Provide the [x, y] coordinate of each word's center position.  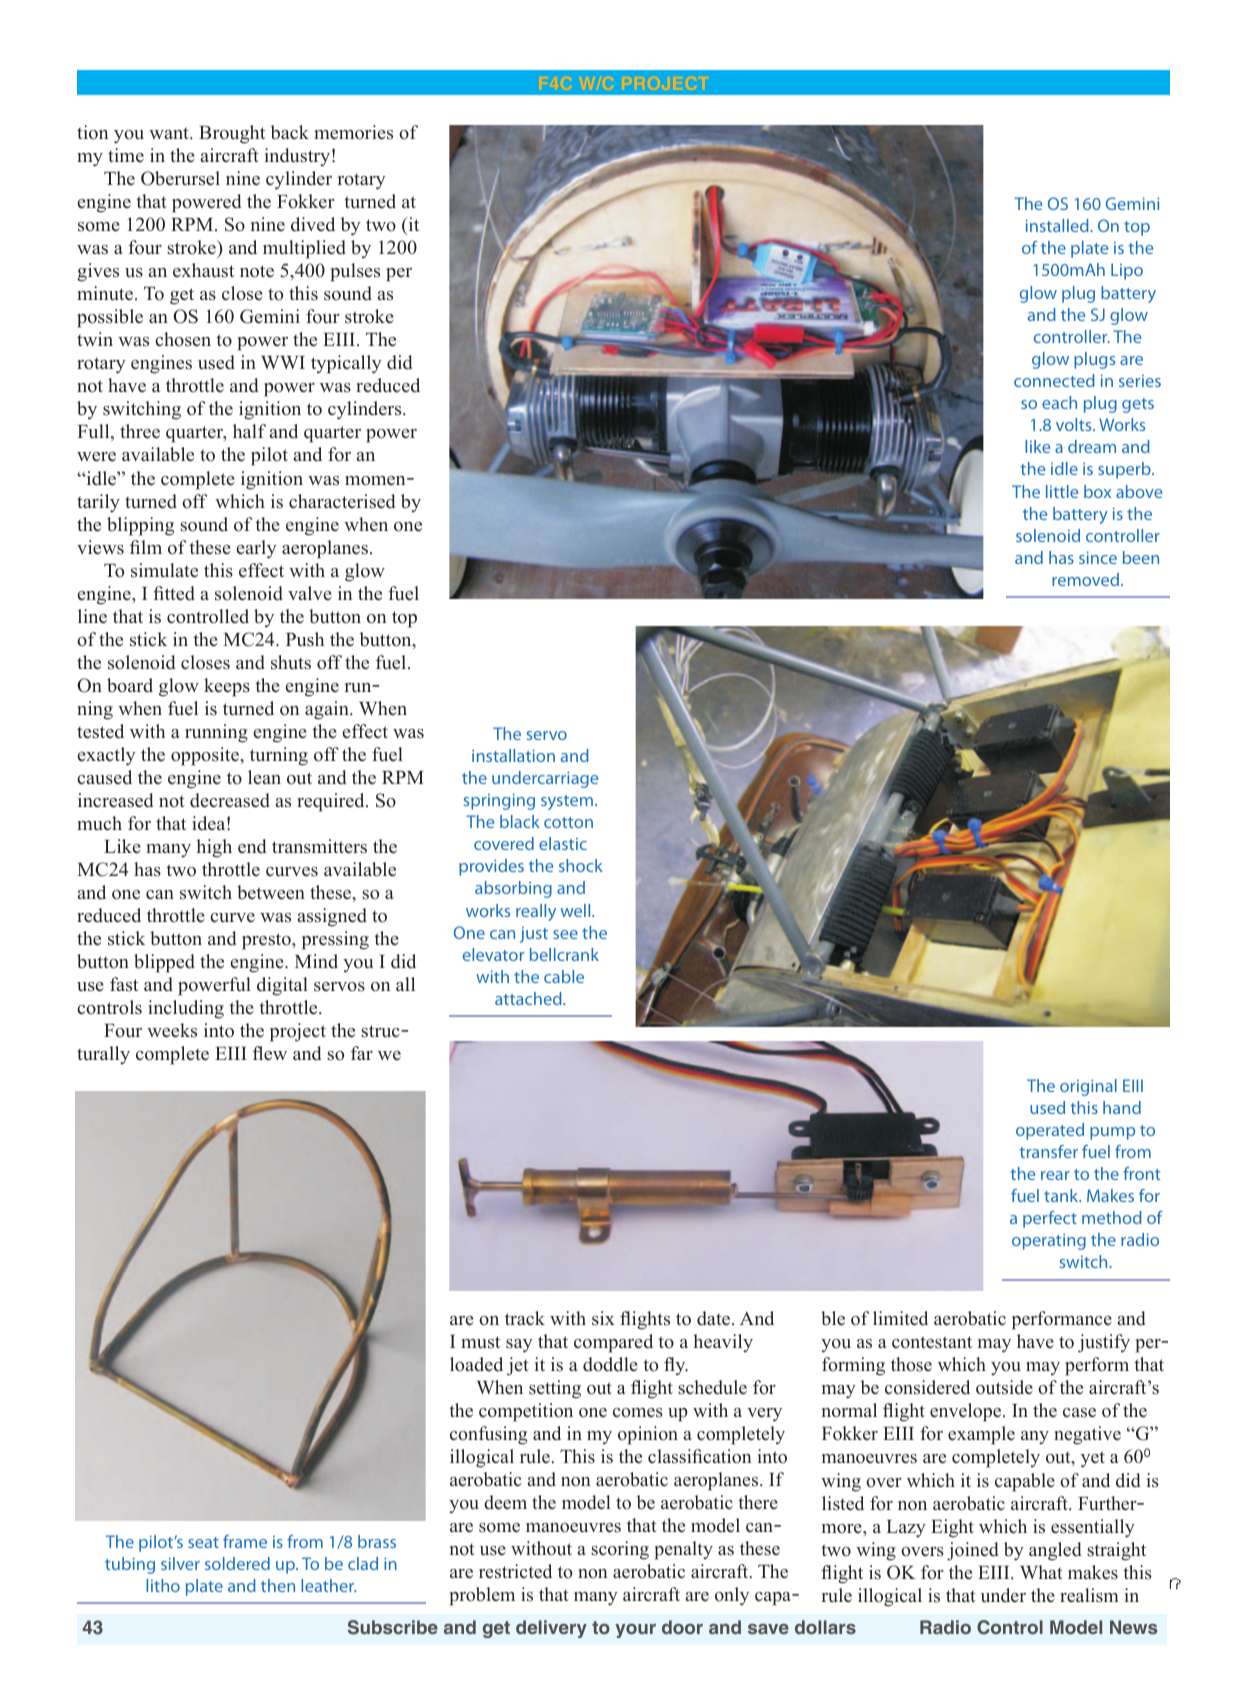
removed [1085, 579]
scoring [620, 1550]
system [567, 802]
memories [353, 132]
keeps [227, 687]
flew [270, 1053]
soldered [237, 1563]
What [1041, 1572]
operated [1050, 1131]
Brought [232, 134]
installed [1058, 225]
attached [529, 998]
